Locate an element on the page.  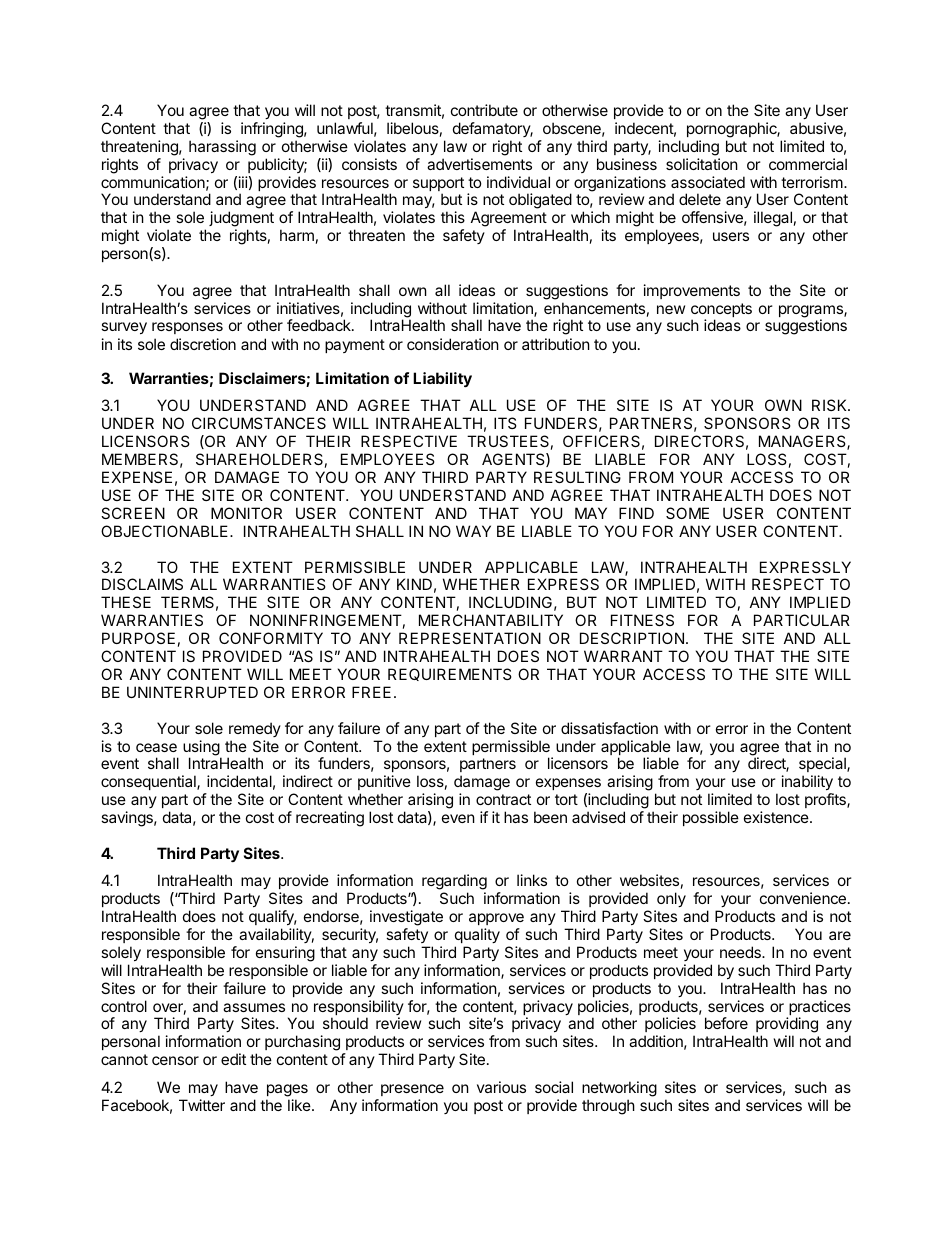
solicitation is located at coordinates (702, 164).
